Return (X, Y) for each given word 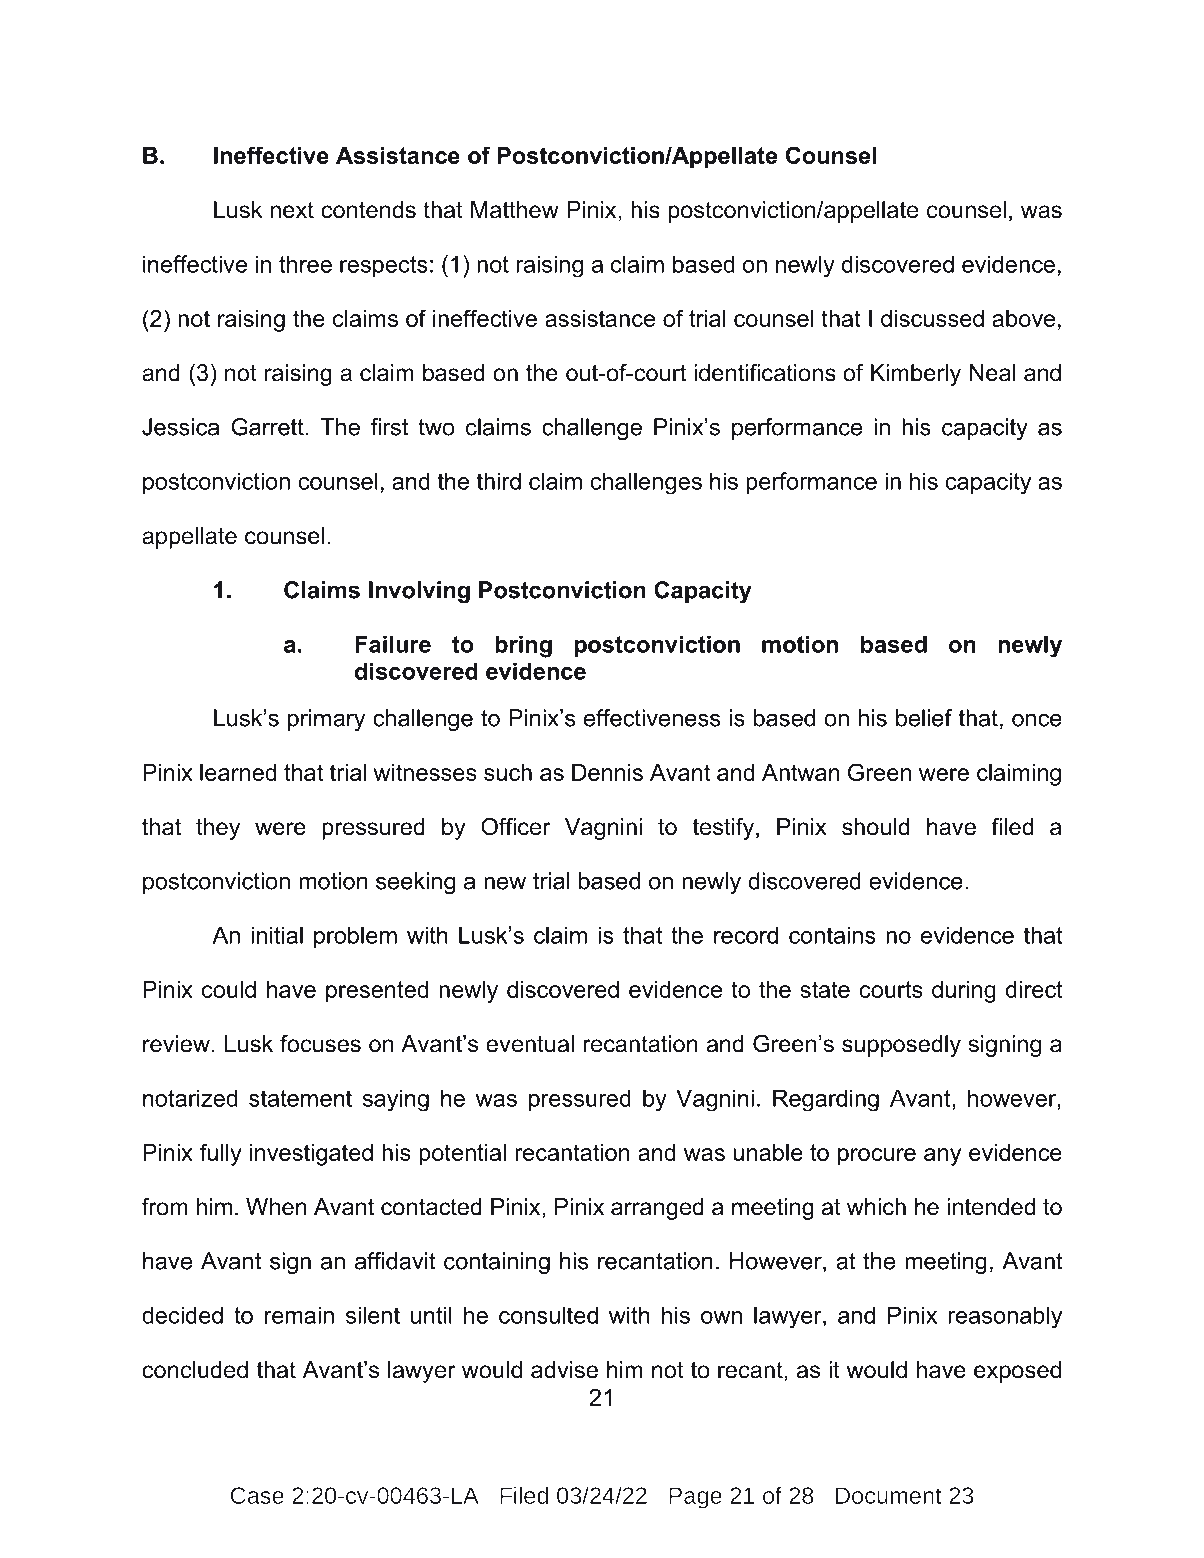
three (305, 264)
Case (257, 1495)
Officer (516, 827)
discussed (932, 318)
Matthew (515, 210)
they (218, 829)
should (875, 827)
